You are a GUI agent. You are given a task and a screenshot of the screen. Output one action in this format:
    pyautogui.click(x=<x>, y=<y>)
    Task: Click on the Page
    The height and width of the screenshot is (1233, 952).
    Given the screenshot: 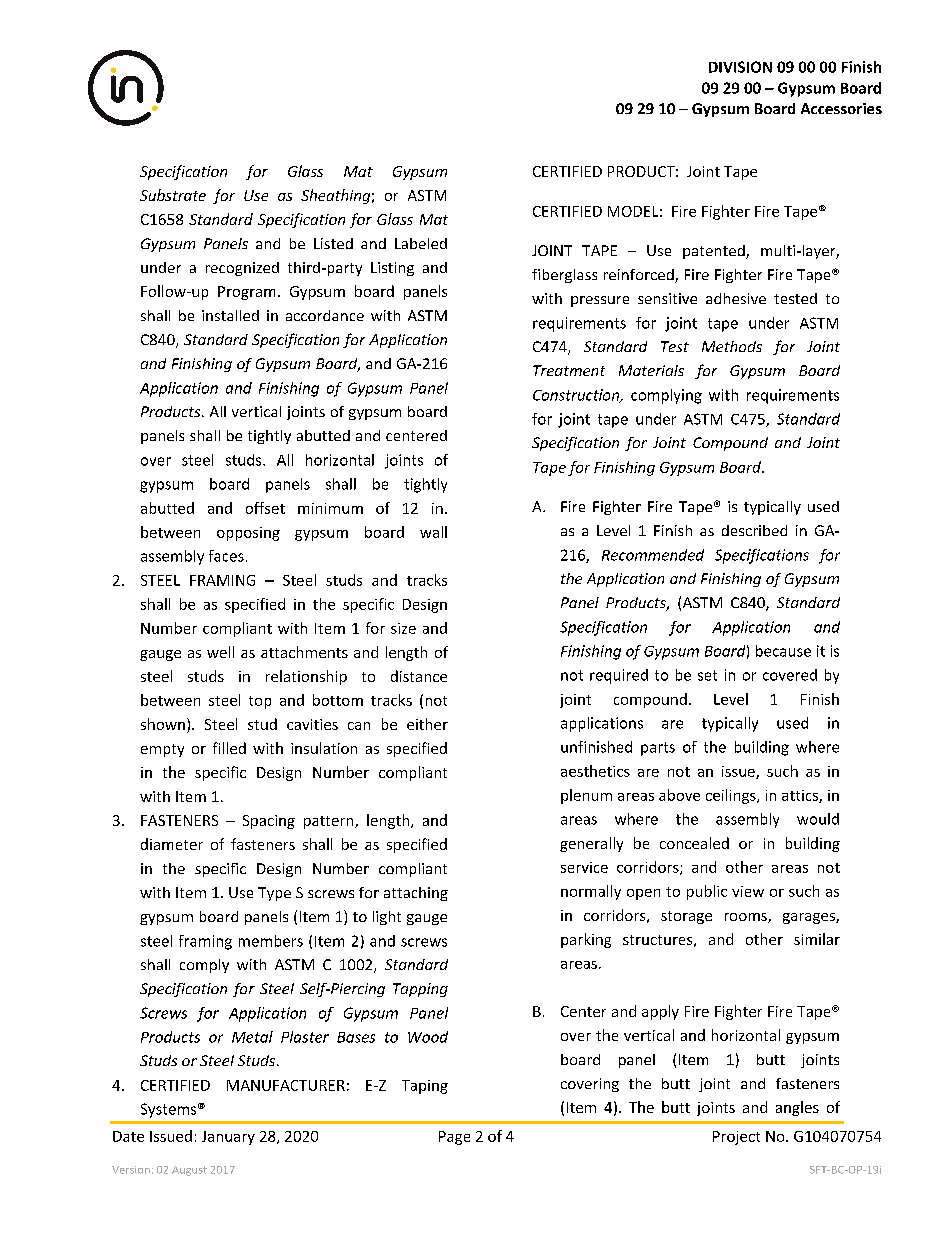 What is the action you would take?
    pyautogui.click(x=454, y=1138)
